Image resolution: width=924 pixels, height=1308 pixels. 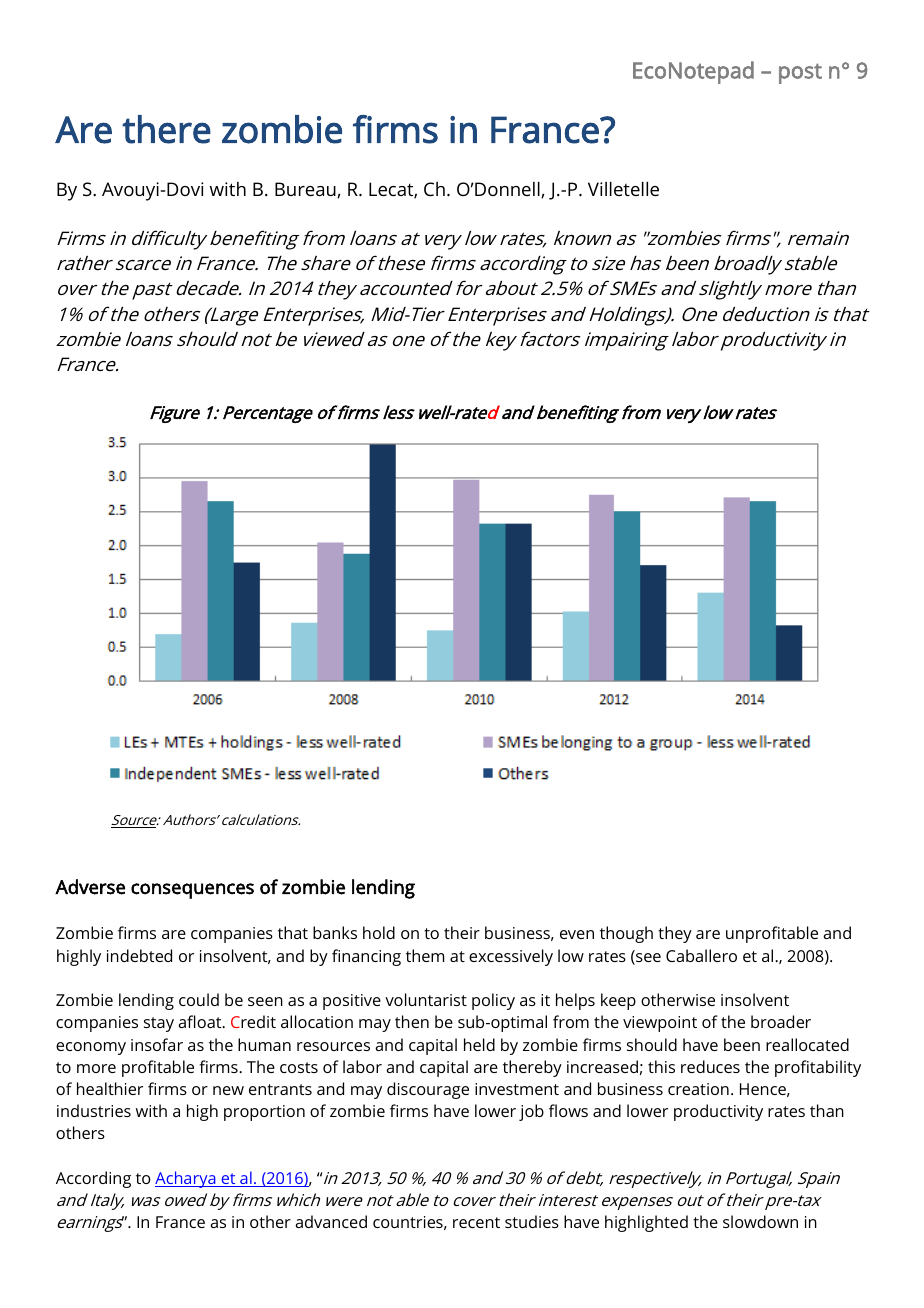 What do you see at coordinates (701, 955) in the image?
I see `Caballero` at bounding box center [701, 955].
